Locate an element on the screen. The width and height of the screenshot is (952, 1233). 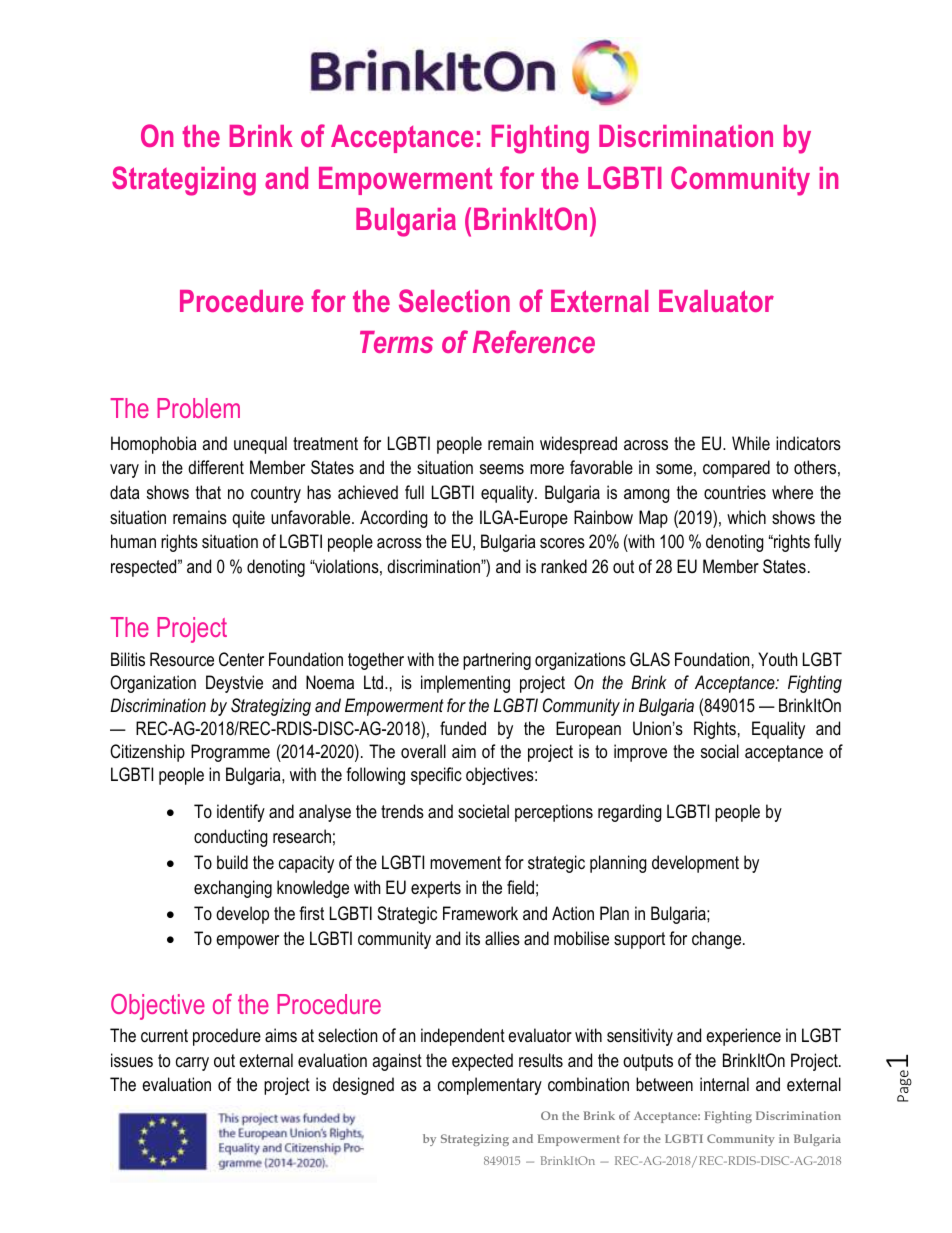
carry is located at coordinates (192, 1064).
